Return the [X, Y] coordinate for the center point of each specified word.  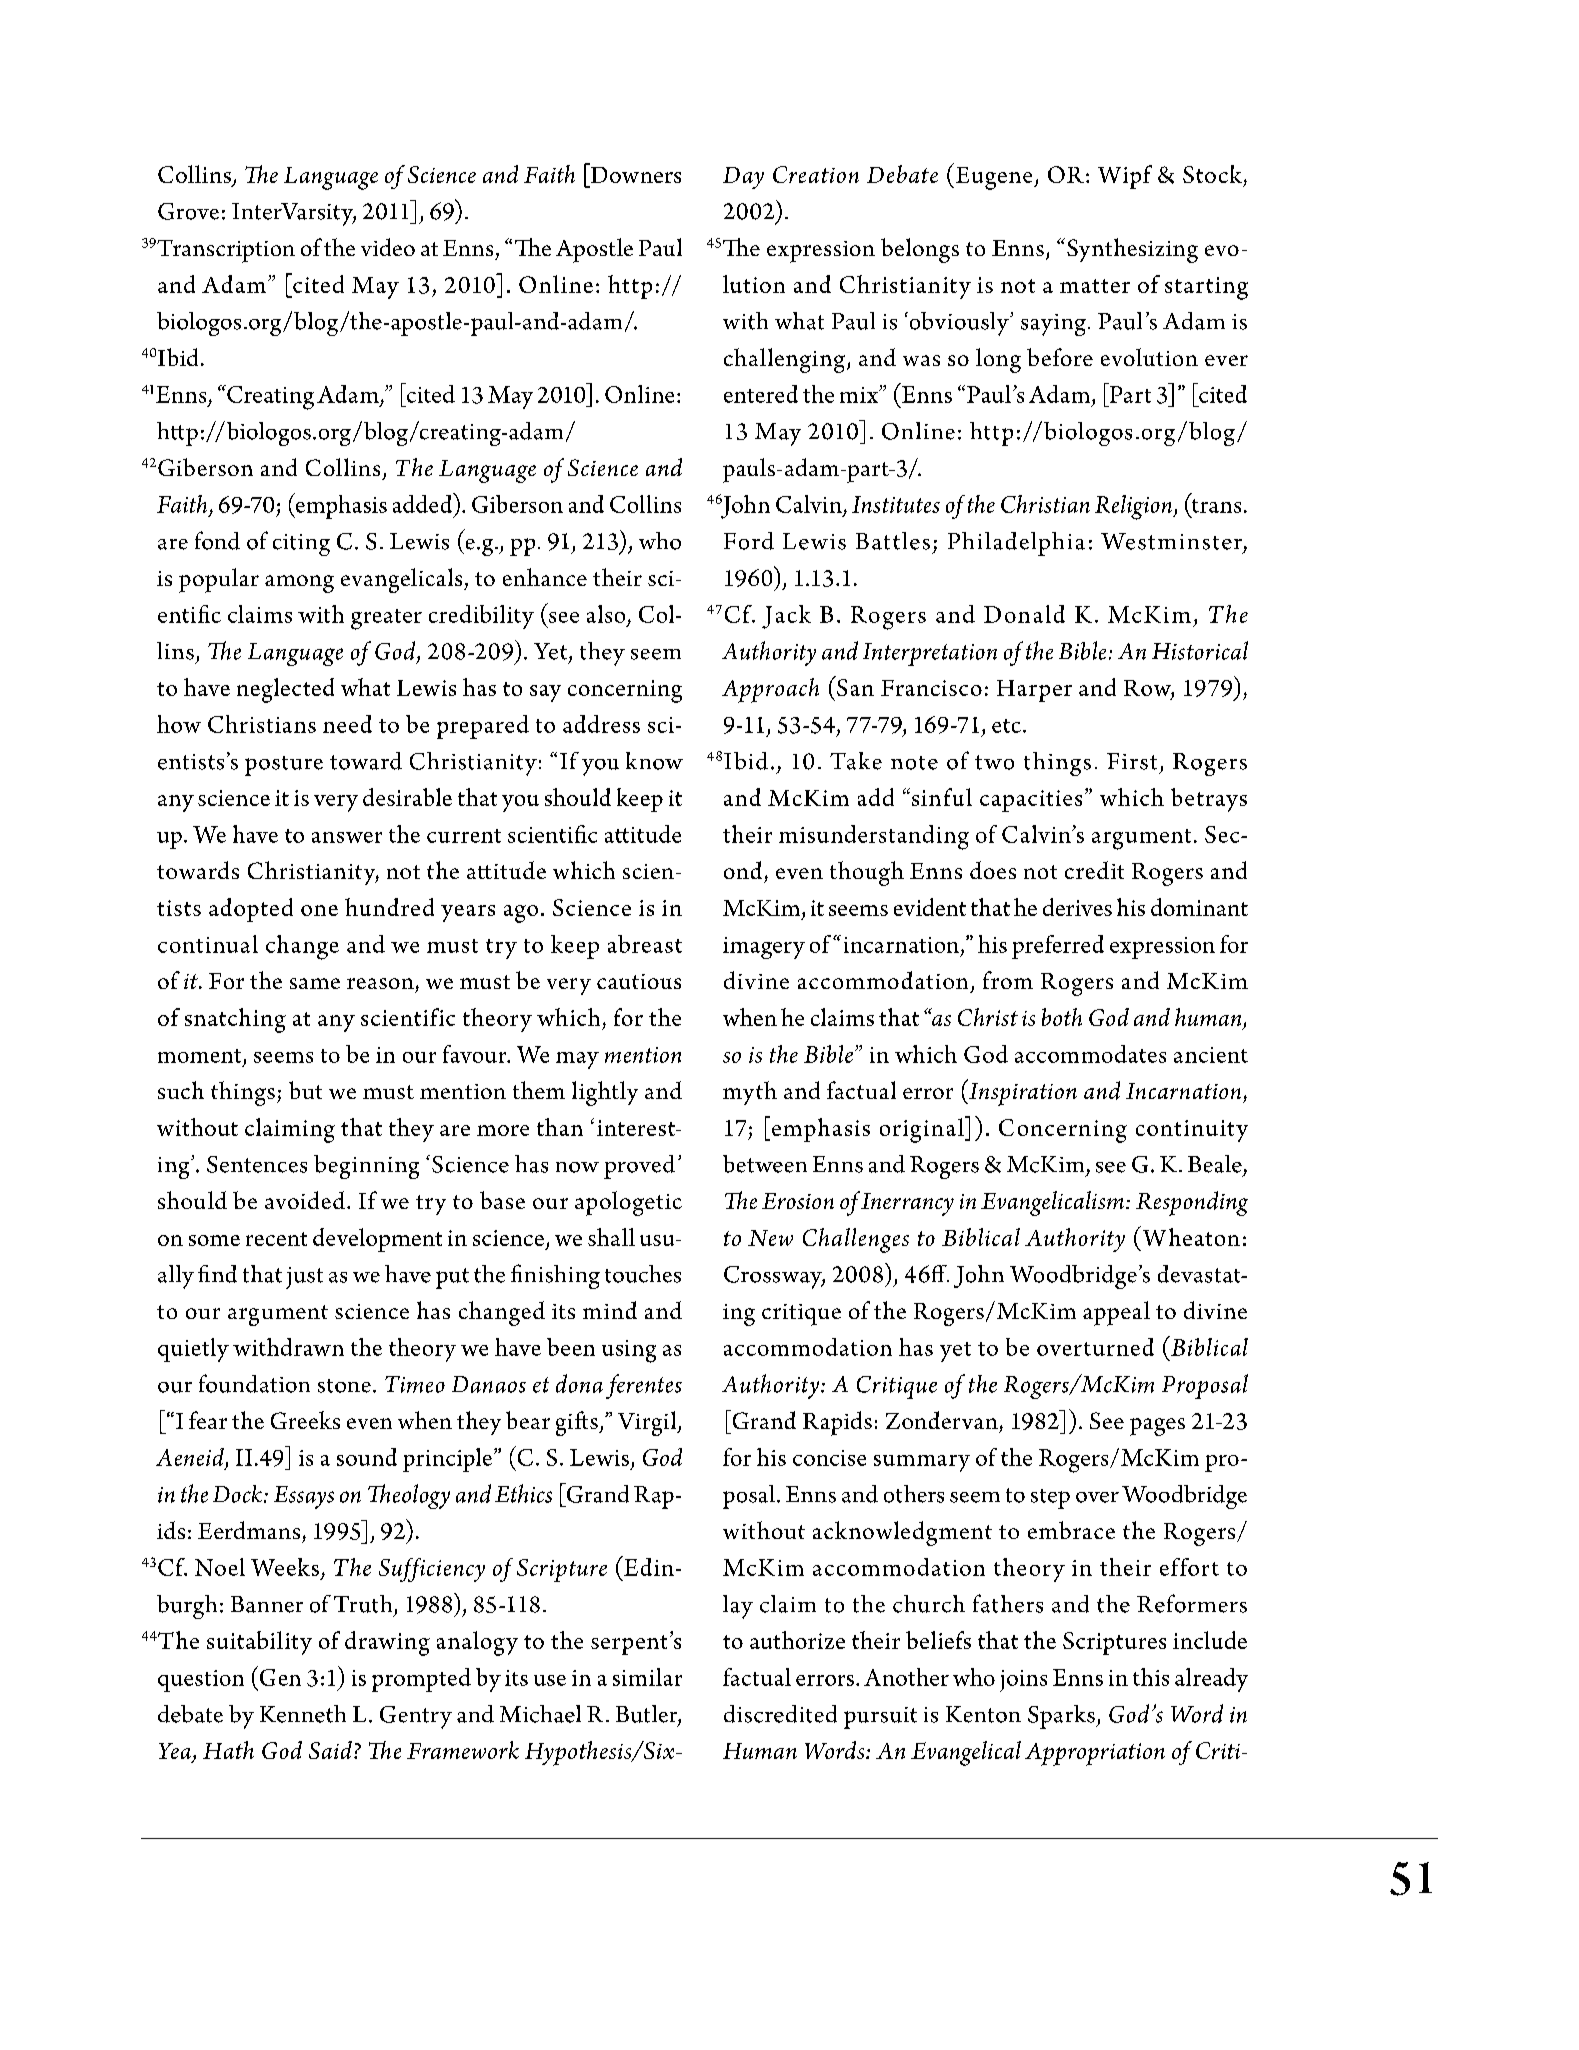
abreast [645, 944]
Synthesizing [1132, 250]
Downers [634, 173]
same [315, 983]
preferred [1058, 947]
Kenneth [303, 1714]
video [388, 247]
